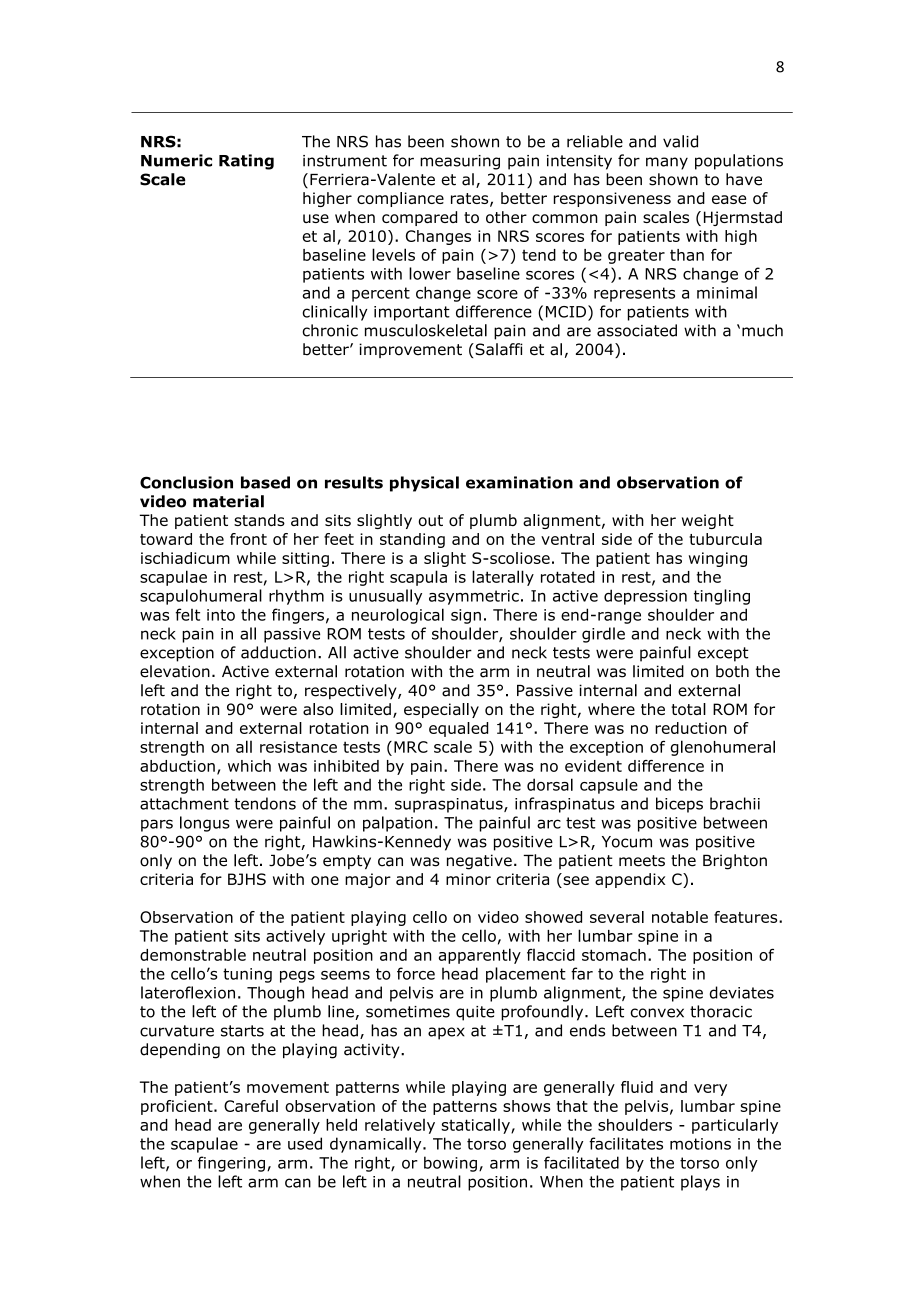 The height and width of the image is (1309, 924). What do you see at coordinates (430, 520) in the image?
I see `out` at bounding box center [430, 520].
